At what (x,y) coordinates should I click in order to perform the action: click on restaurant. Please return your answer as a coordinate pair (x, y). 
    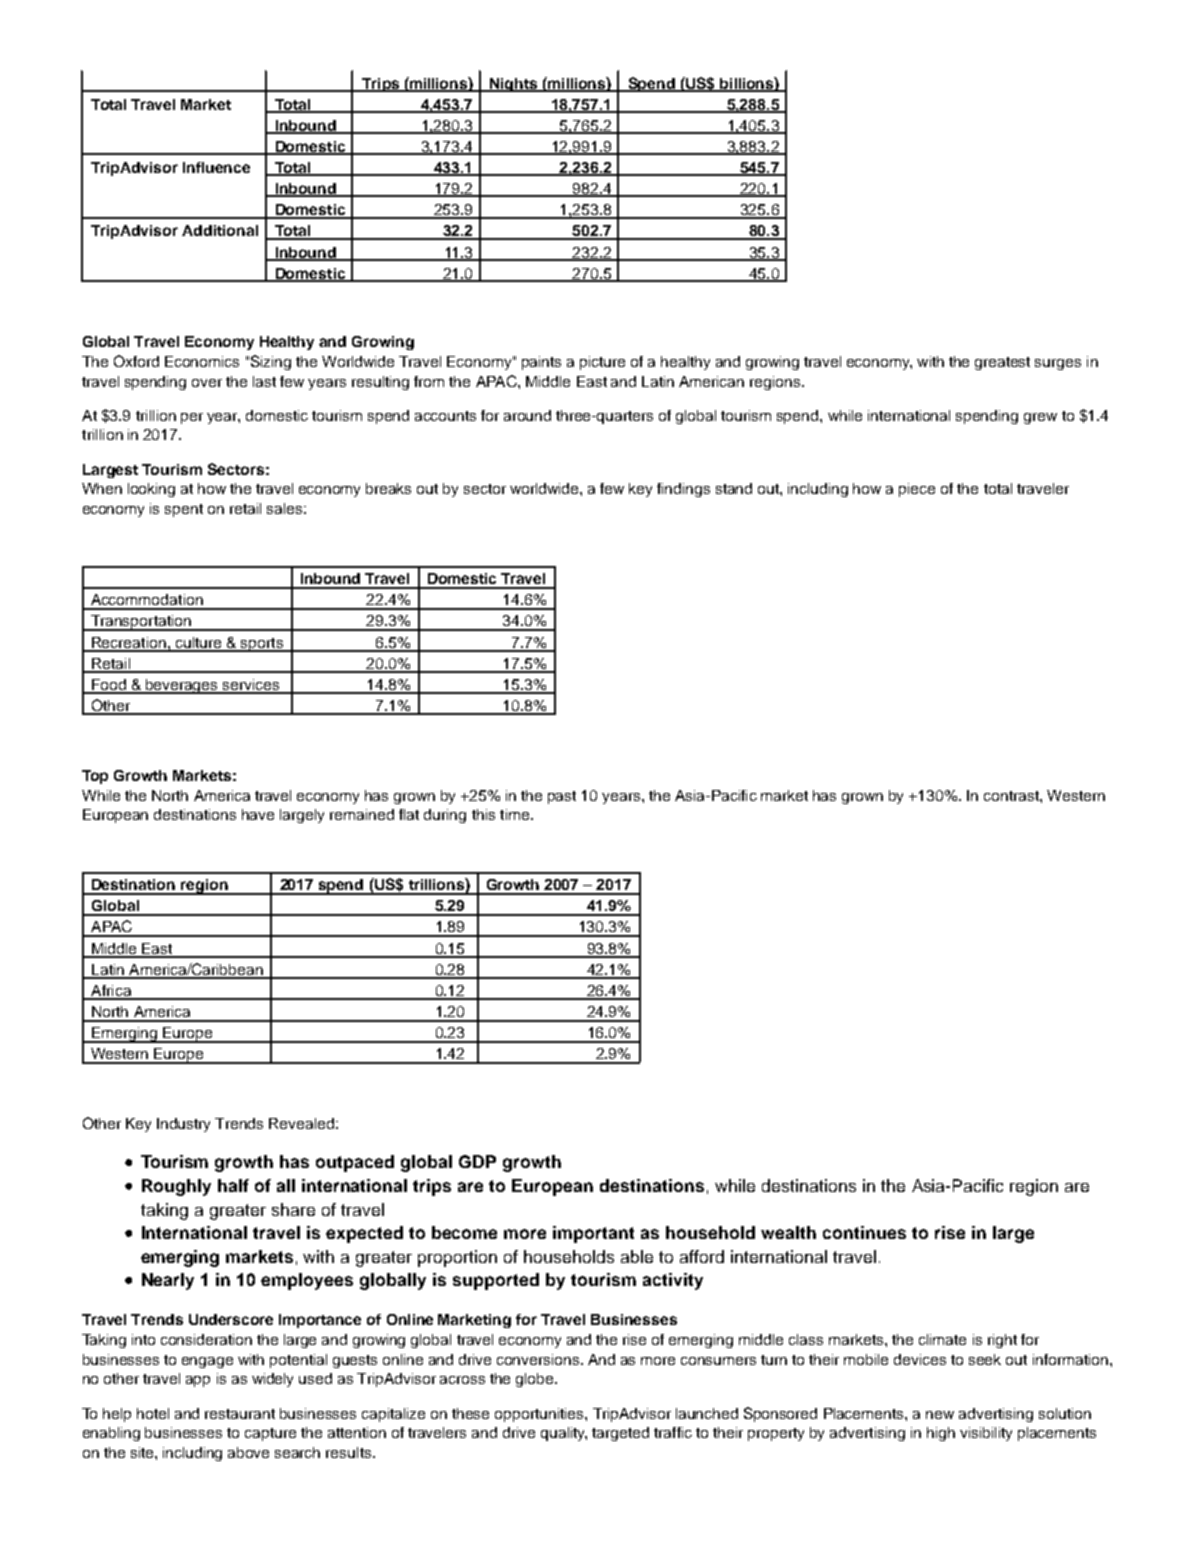
    Looking at the image, I should click on (240, 1414).
